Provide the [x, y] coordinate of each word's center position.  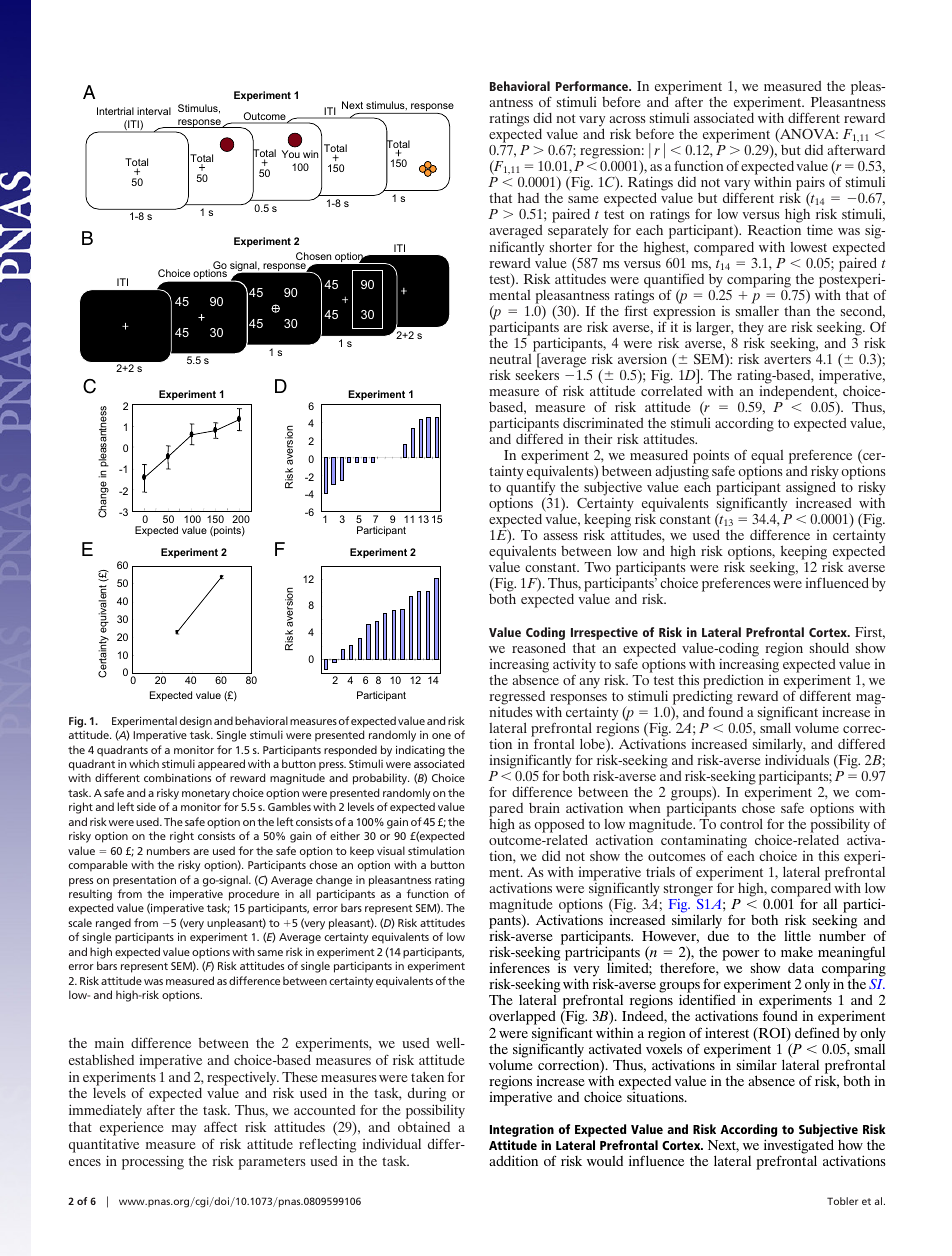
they [751, 330]
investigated [799, 1147]
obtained [424, 1126]
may [184, 1130]
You [291, 154]
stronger [688, 892]
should [829, 648]
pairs [809, 185]
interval [154, 111]
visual [391, 850]
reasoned [539, 647]
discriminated [603, 422]
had [528, 197]
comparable [98, 866]
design [196, 722]
